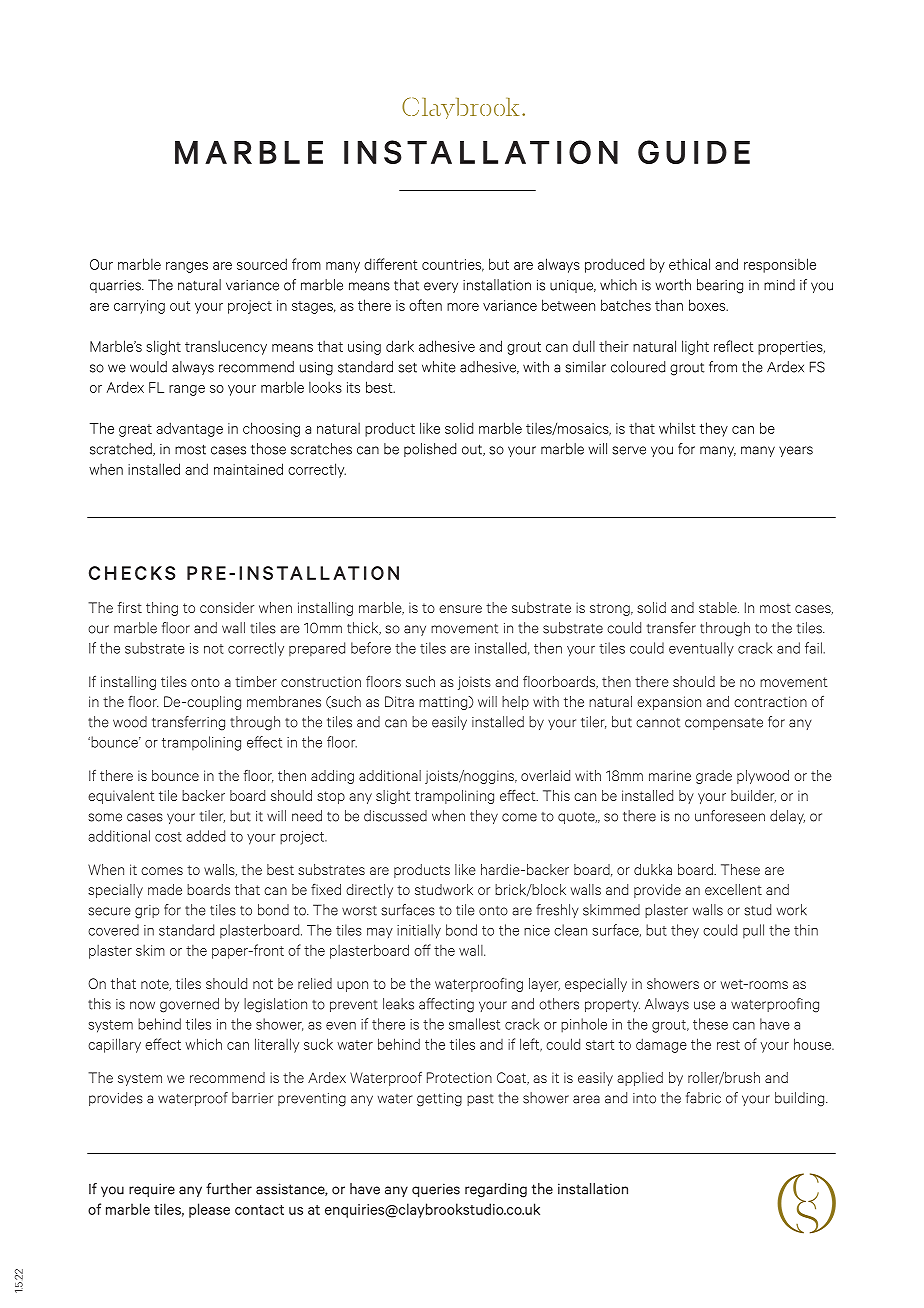 This screenshot has height=1308, width=924. What do you see at coordinates (720, 286) in the screenshot?
I see `bearing` at bounding box center [720, 286].
